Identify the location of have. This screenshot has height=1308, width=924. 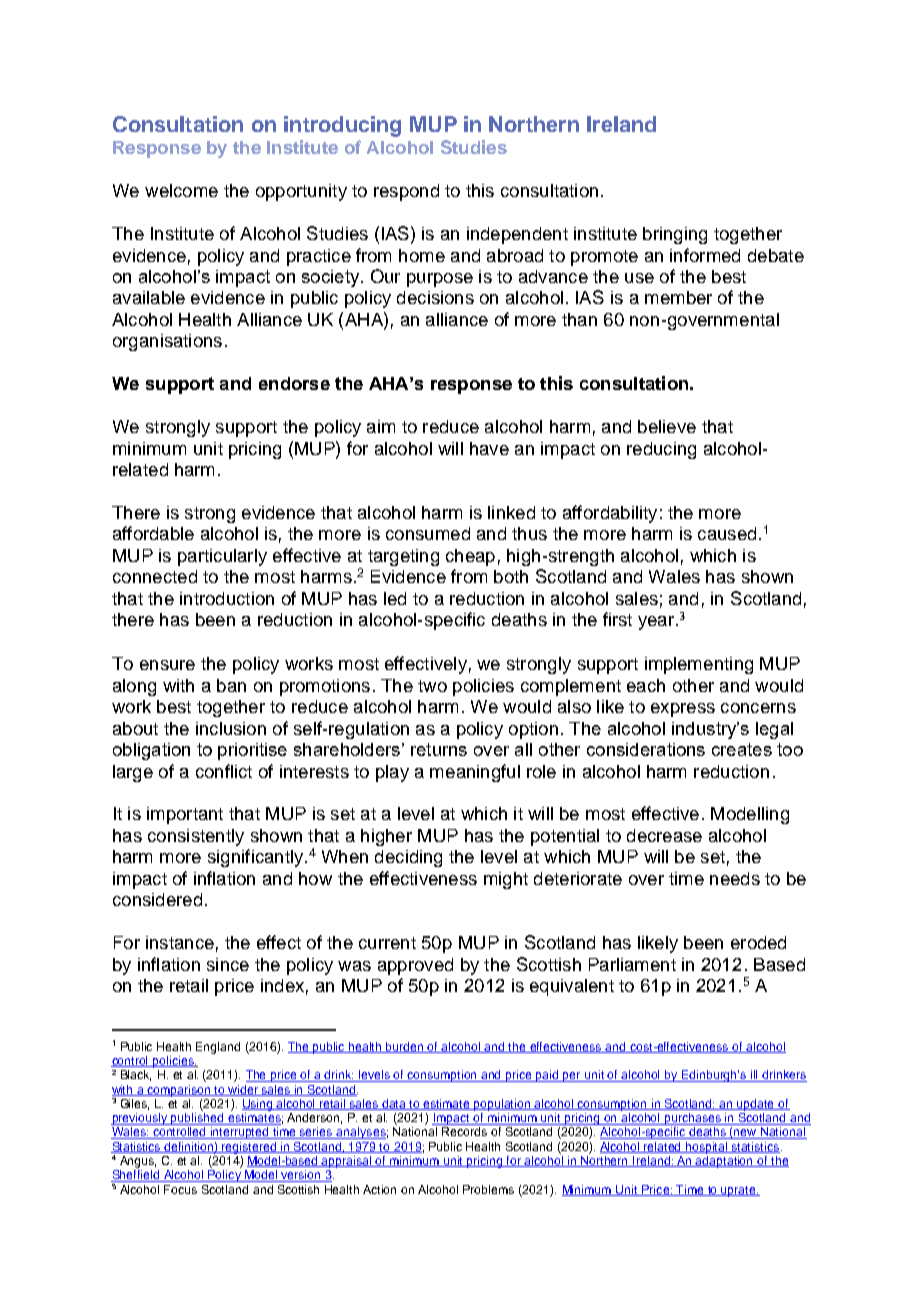
(489, 448).
